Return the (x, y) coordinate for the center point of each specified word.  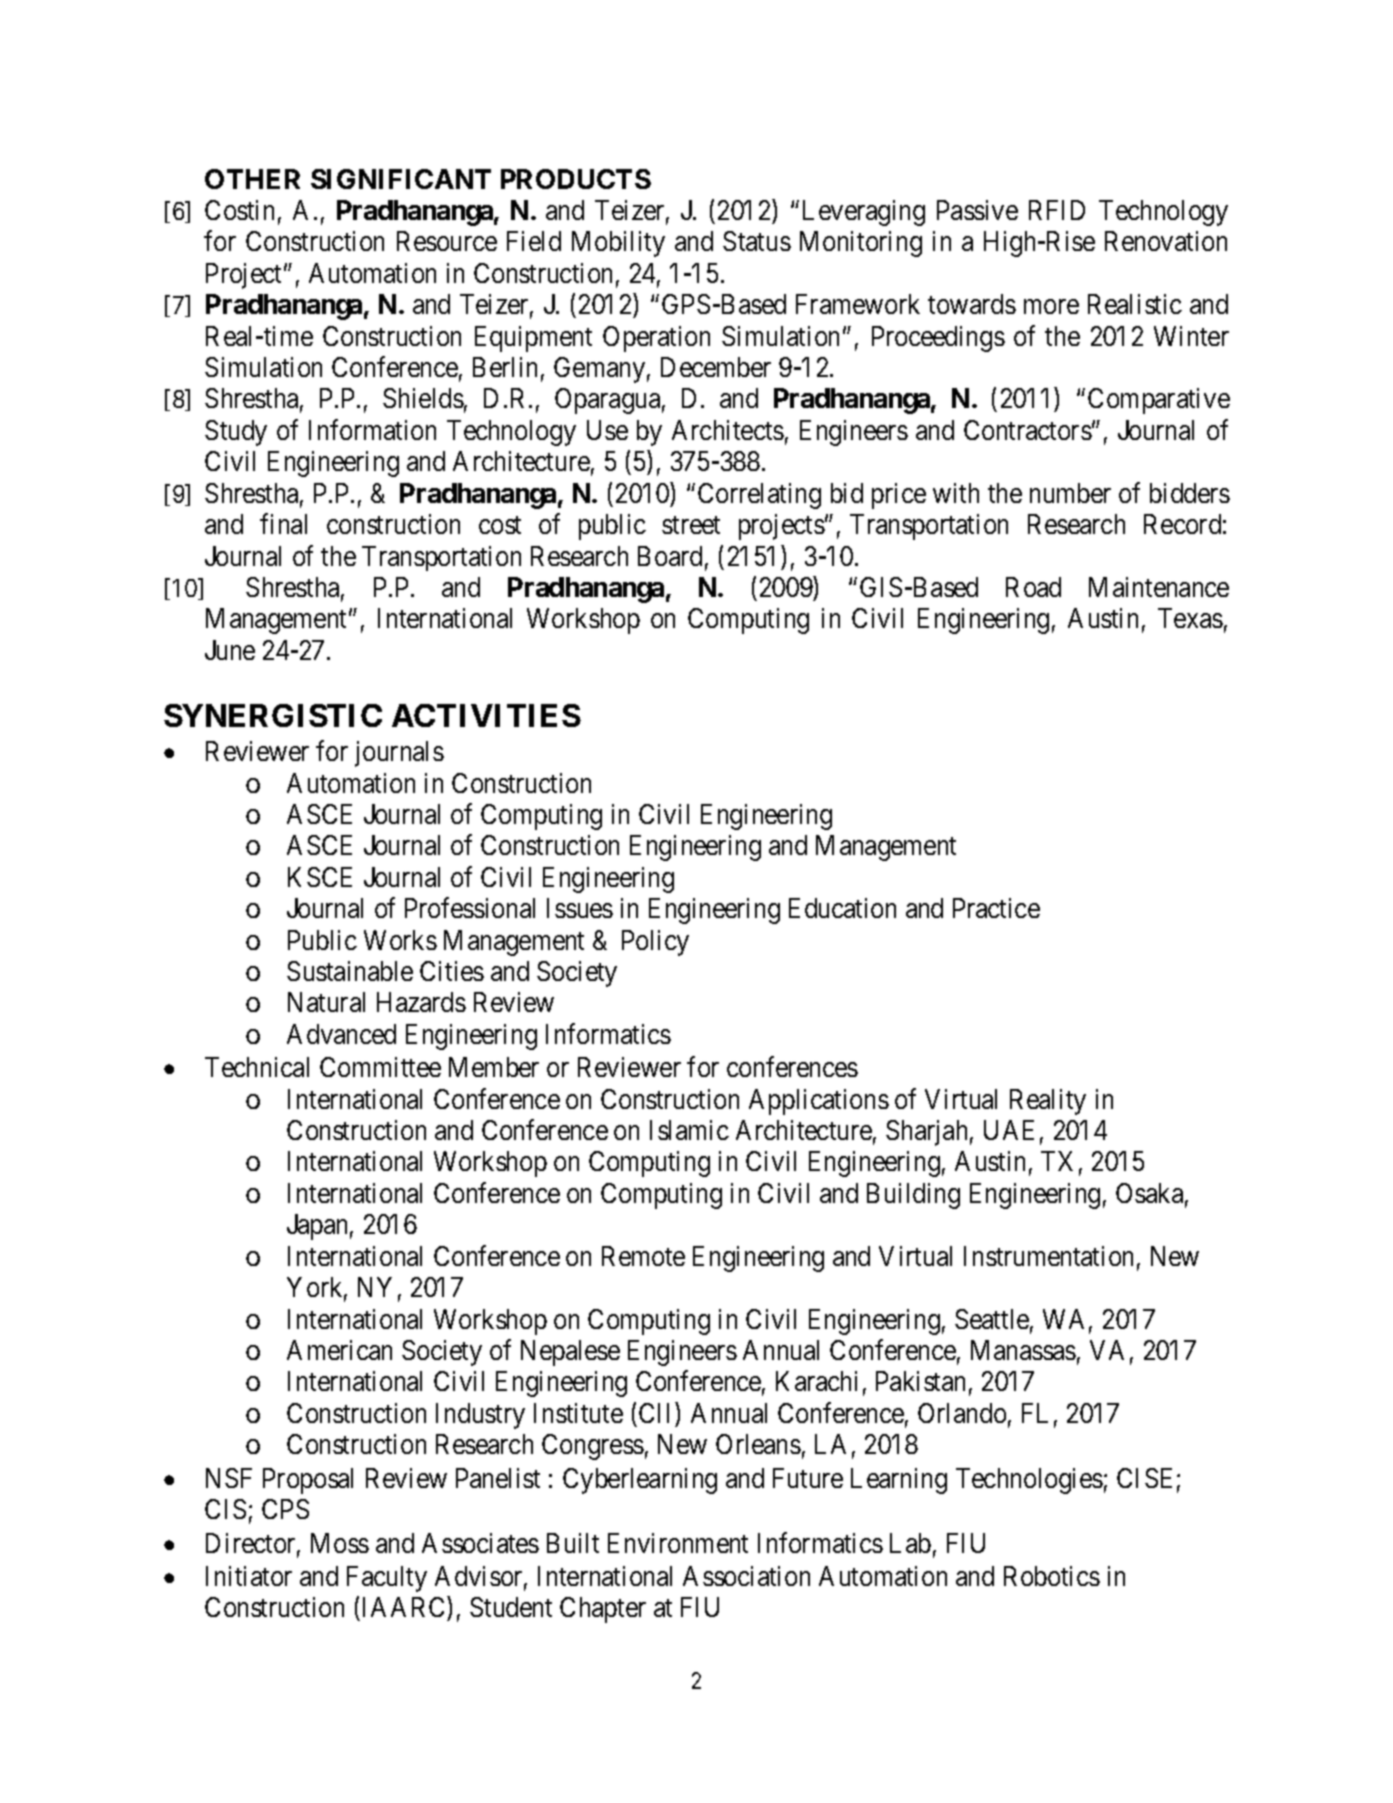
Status (757, 241)
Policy (655, 943)
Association (746, 1576)
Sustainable (350, 971)
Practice (996, 908)
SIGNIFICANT (401, 179)
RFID (1057, 210)
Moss (340, 1543)
